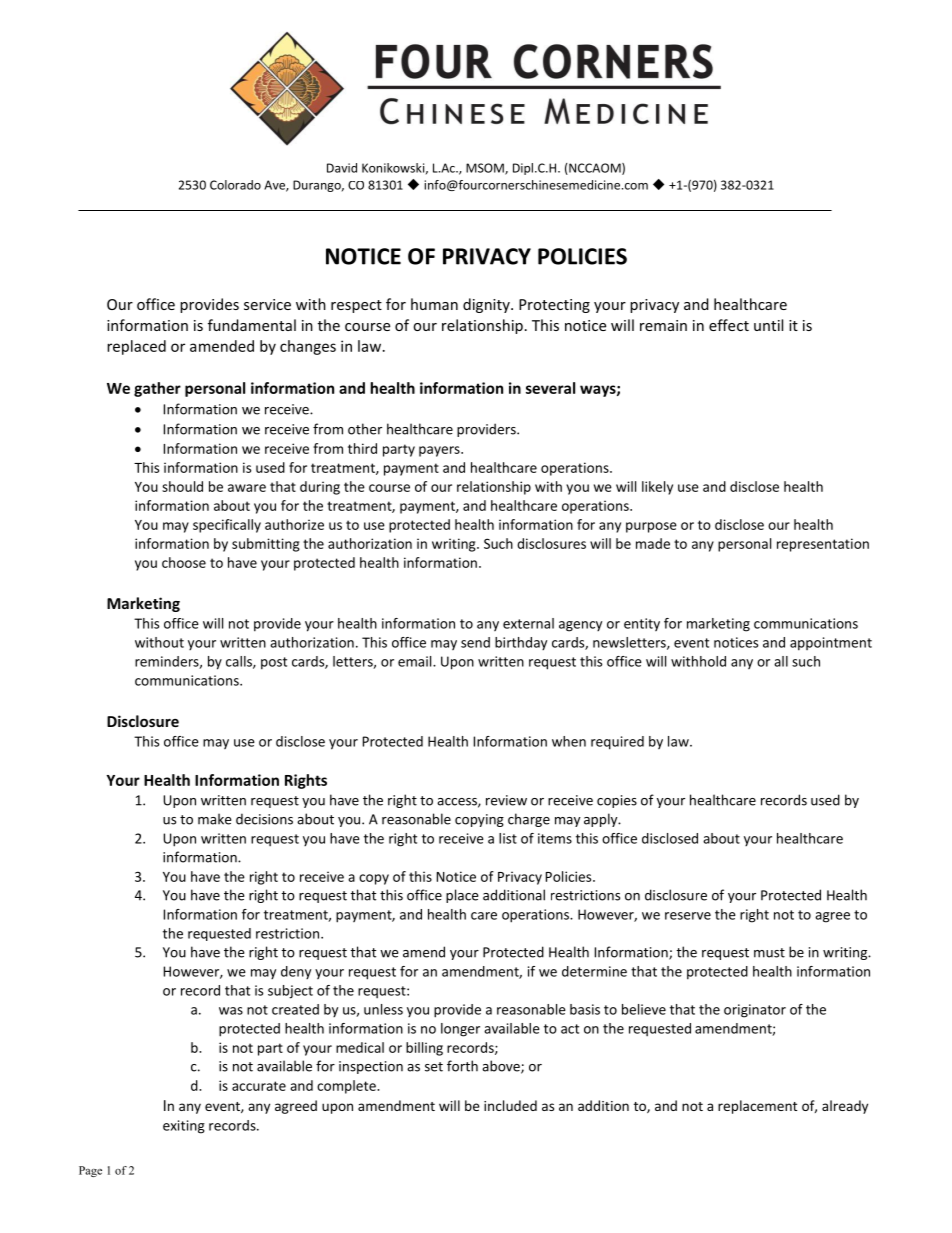 The height and width of the screenshot is (1233, 952). I want to click on until, so click(768, 325).
